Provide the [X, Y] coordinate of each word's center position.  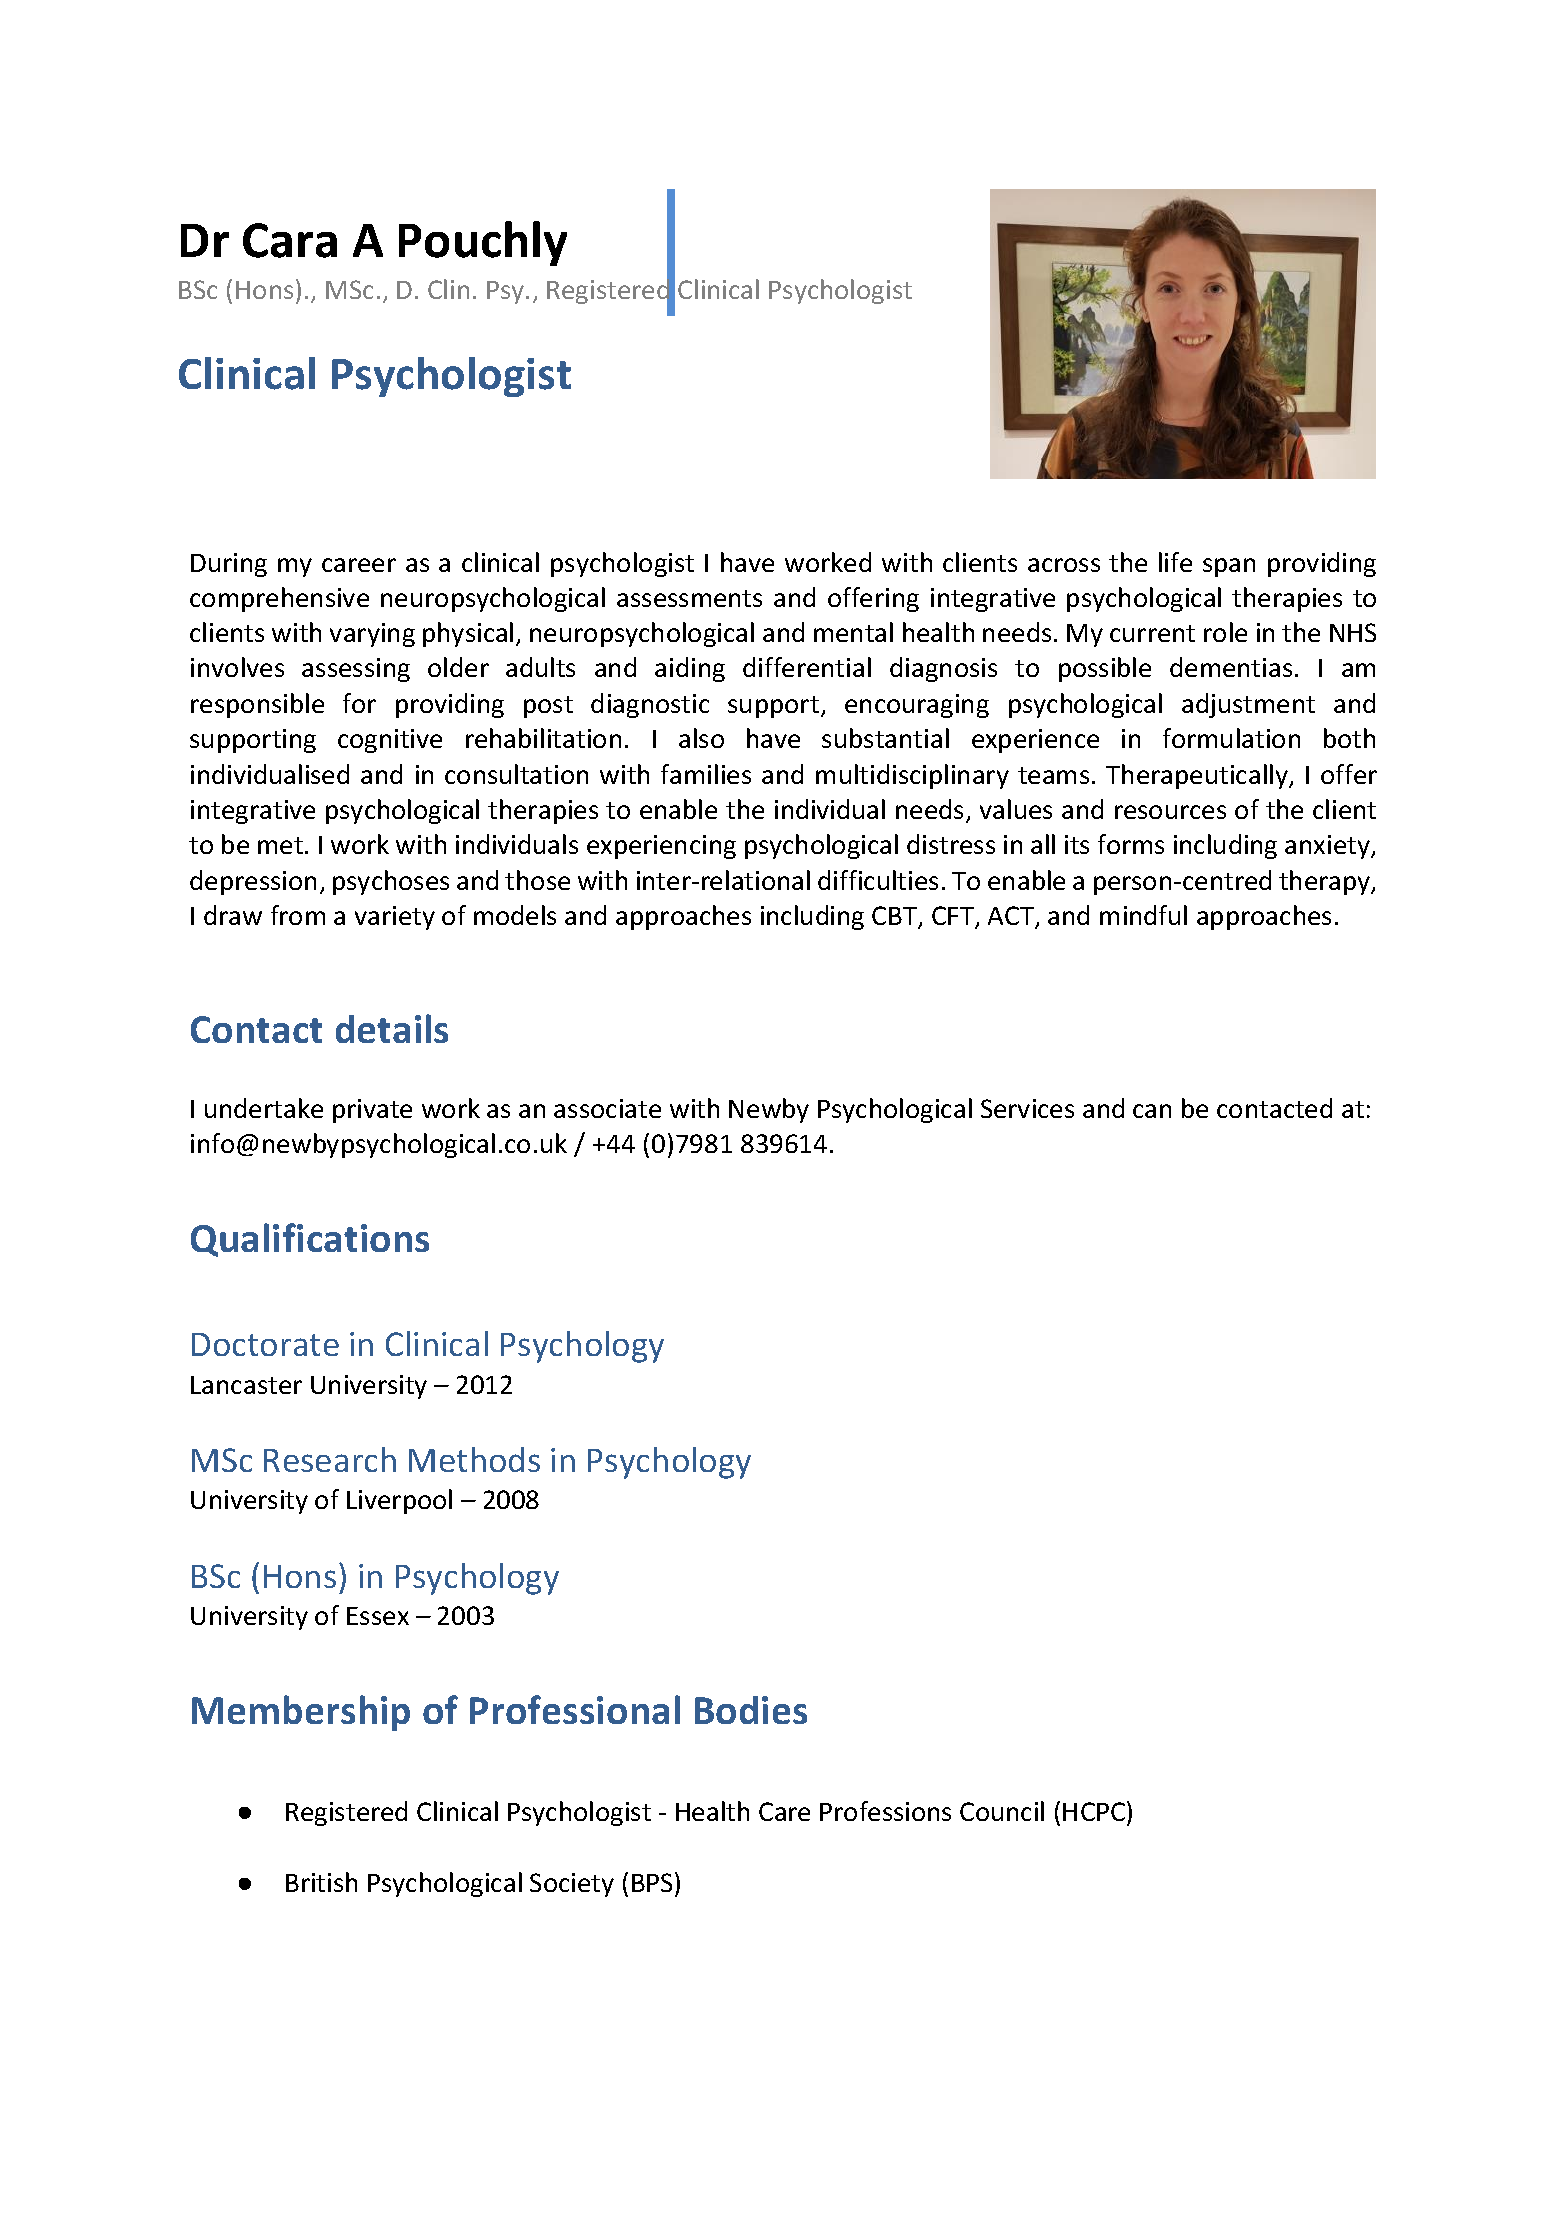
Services [1027, 1108]
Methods [474, 1459]
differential [807, 667]
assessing [356, 670]
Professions [885, 1811]
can [1152, 1111]
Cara [290, 240]
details [392, 1028]
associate [607, 1108]
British [321, 1882]
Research [330, 1459]
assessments [689, 598]
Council [1002, 1811]
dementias [1231, 667]
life [1175, 562]
